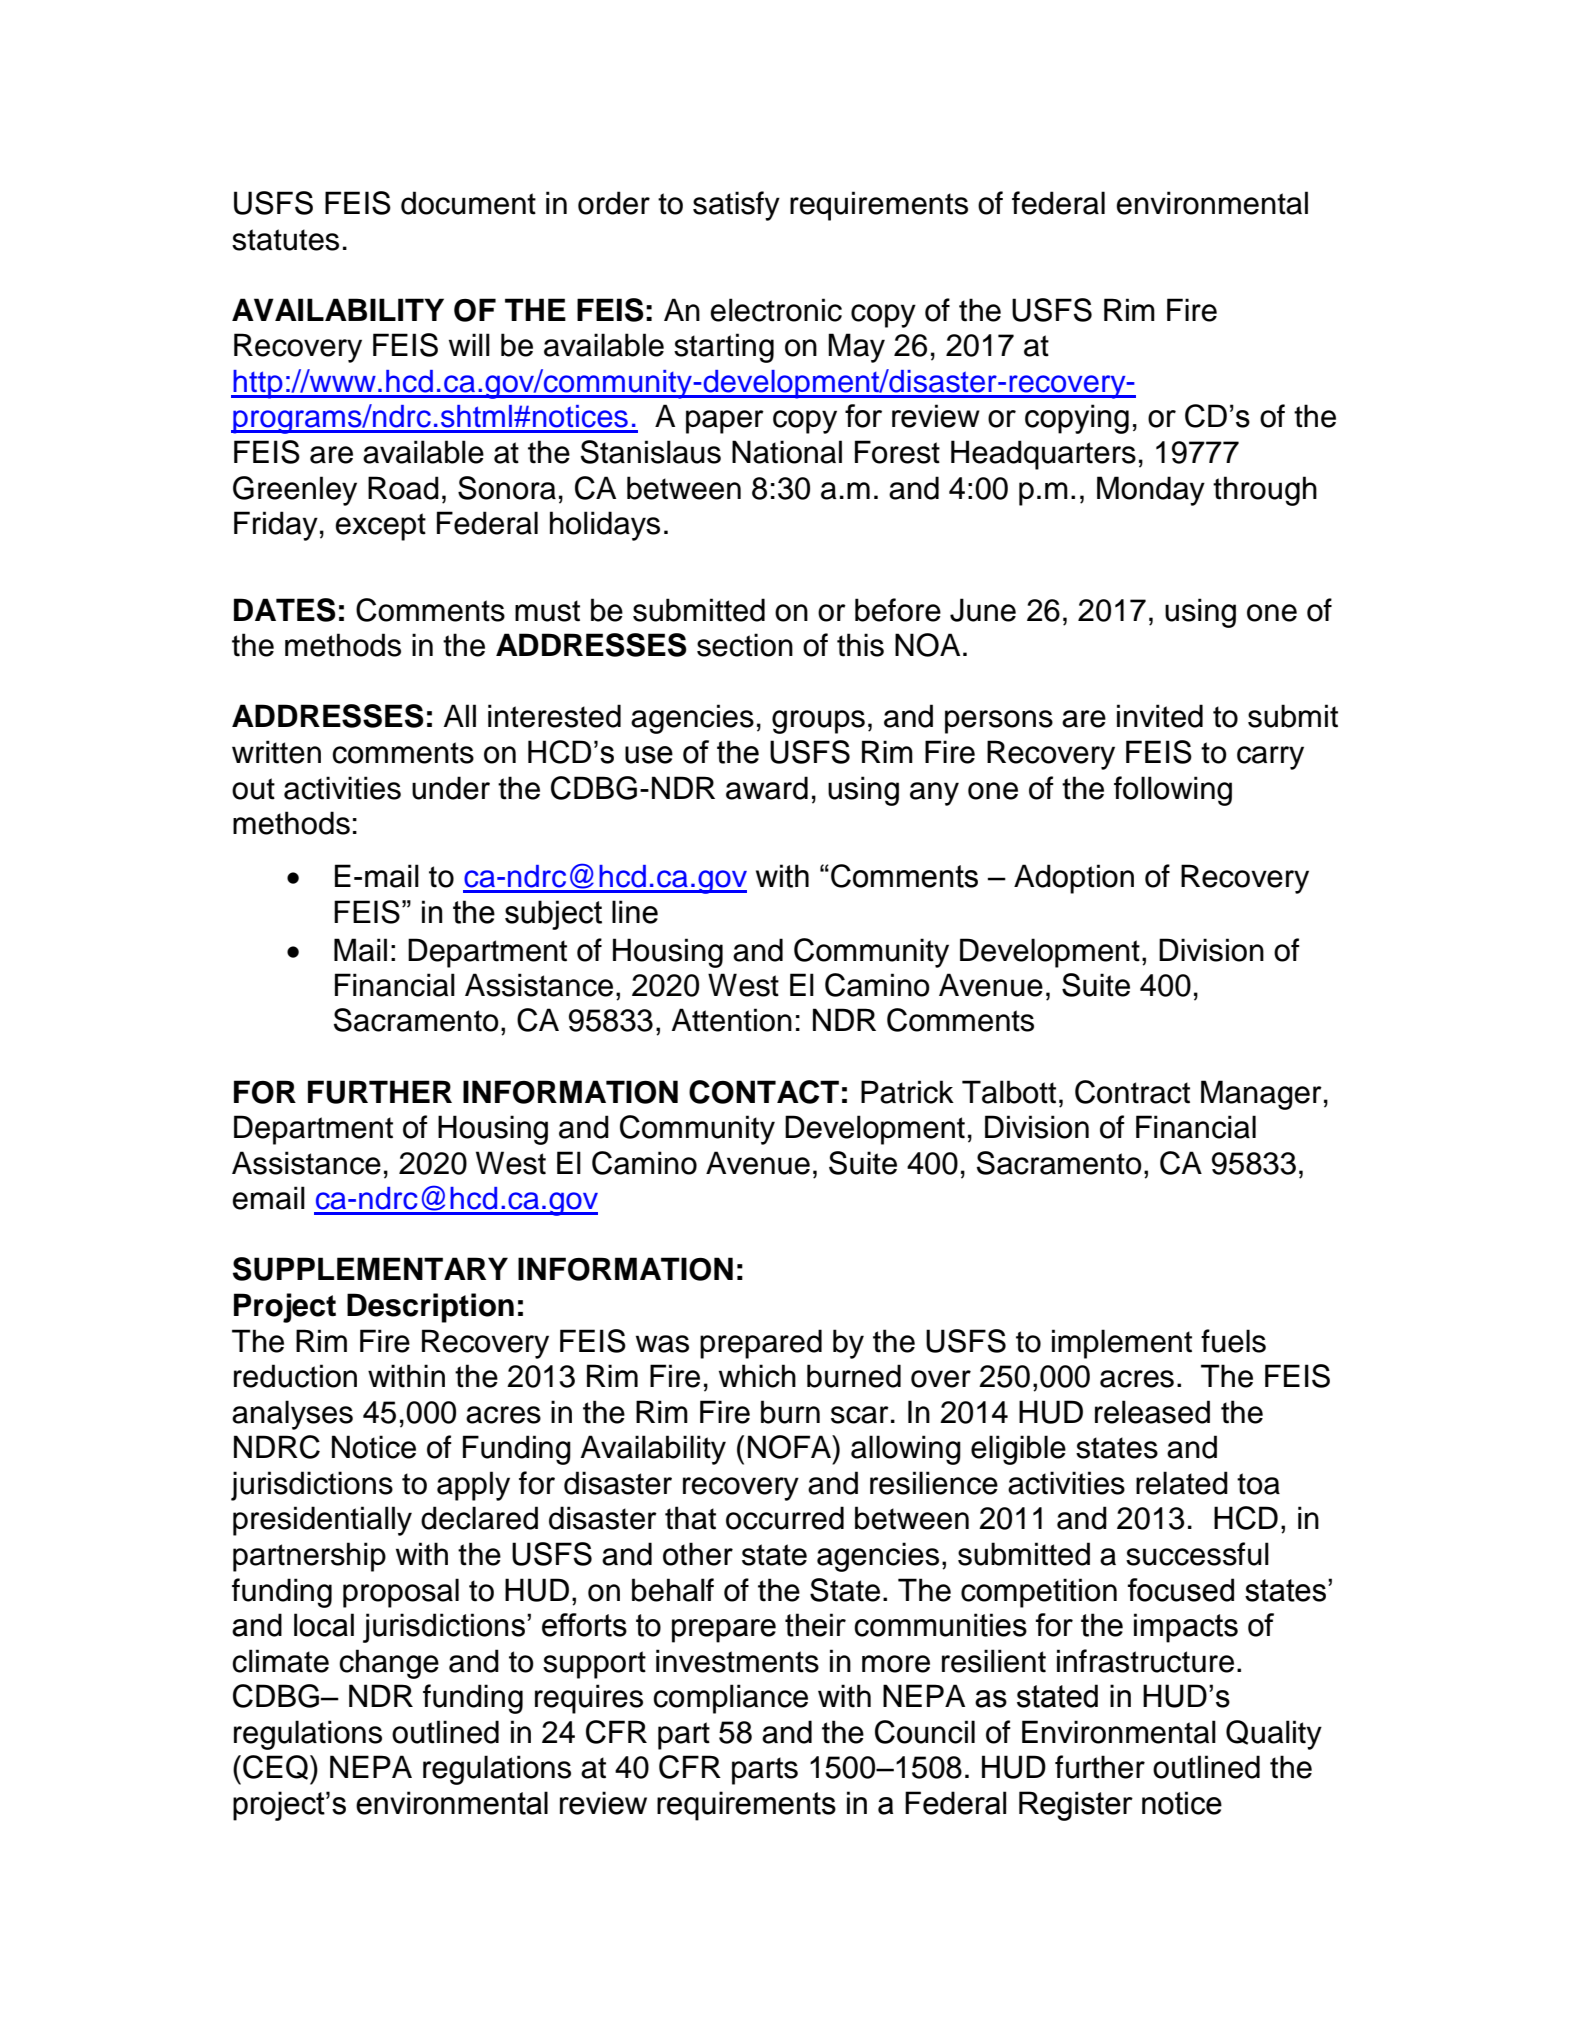 This screenshot has height=2041, width=1577. Describe the element at coordinates (285, 610) in the screenshot. I see `DATES` at that location.
